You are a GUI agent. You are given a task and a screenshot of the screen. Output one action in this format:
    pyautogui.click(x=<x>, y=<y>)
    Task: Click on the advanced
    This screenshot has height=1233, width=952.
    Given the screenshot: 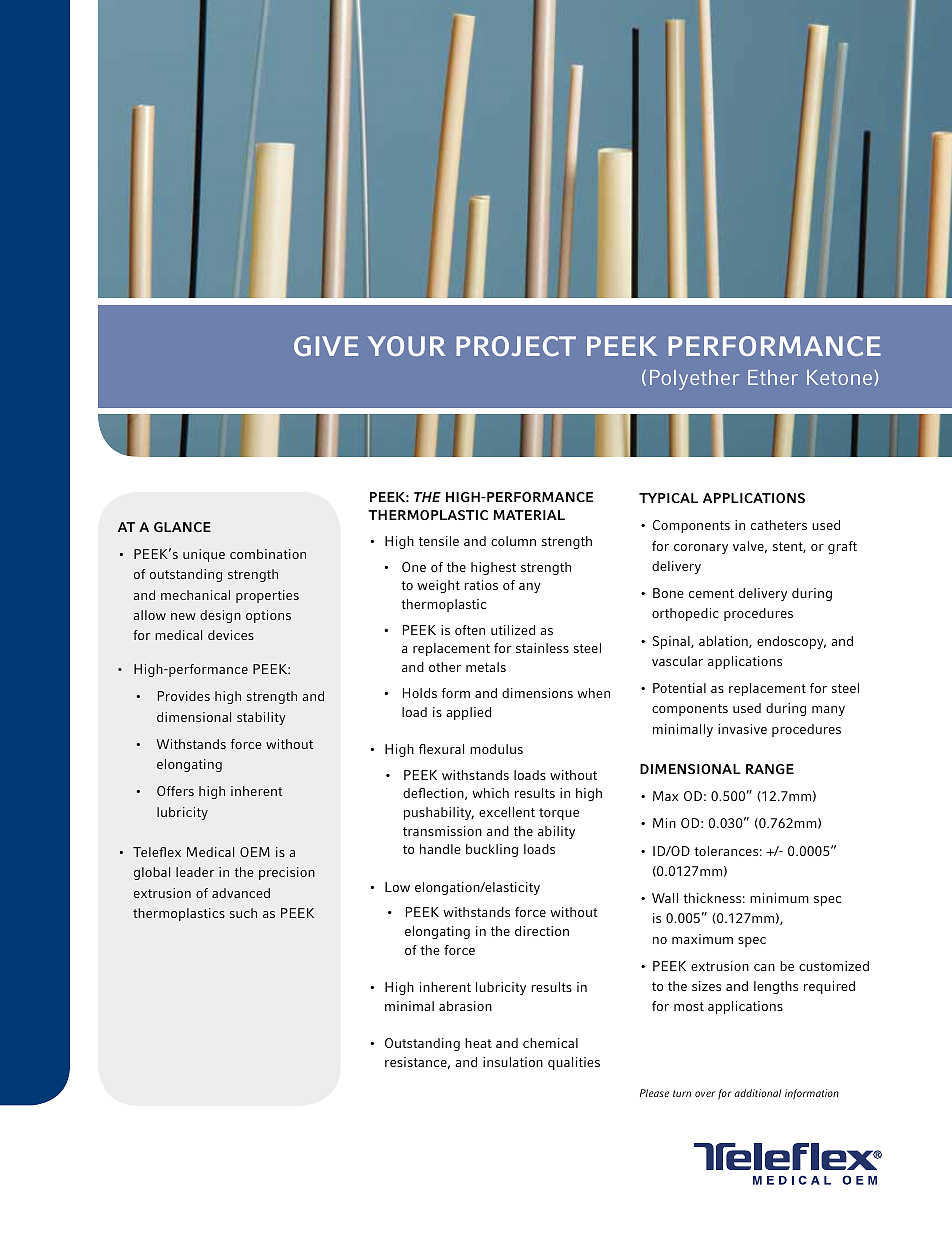 What is the action you would take?
    pyautogui.click(x=241, y=893)
